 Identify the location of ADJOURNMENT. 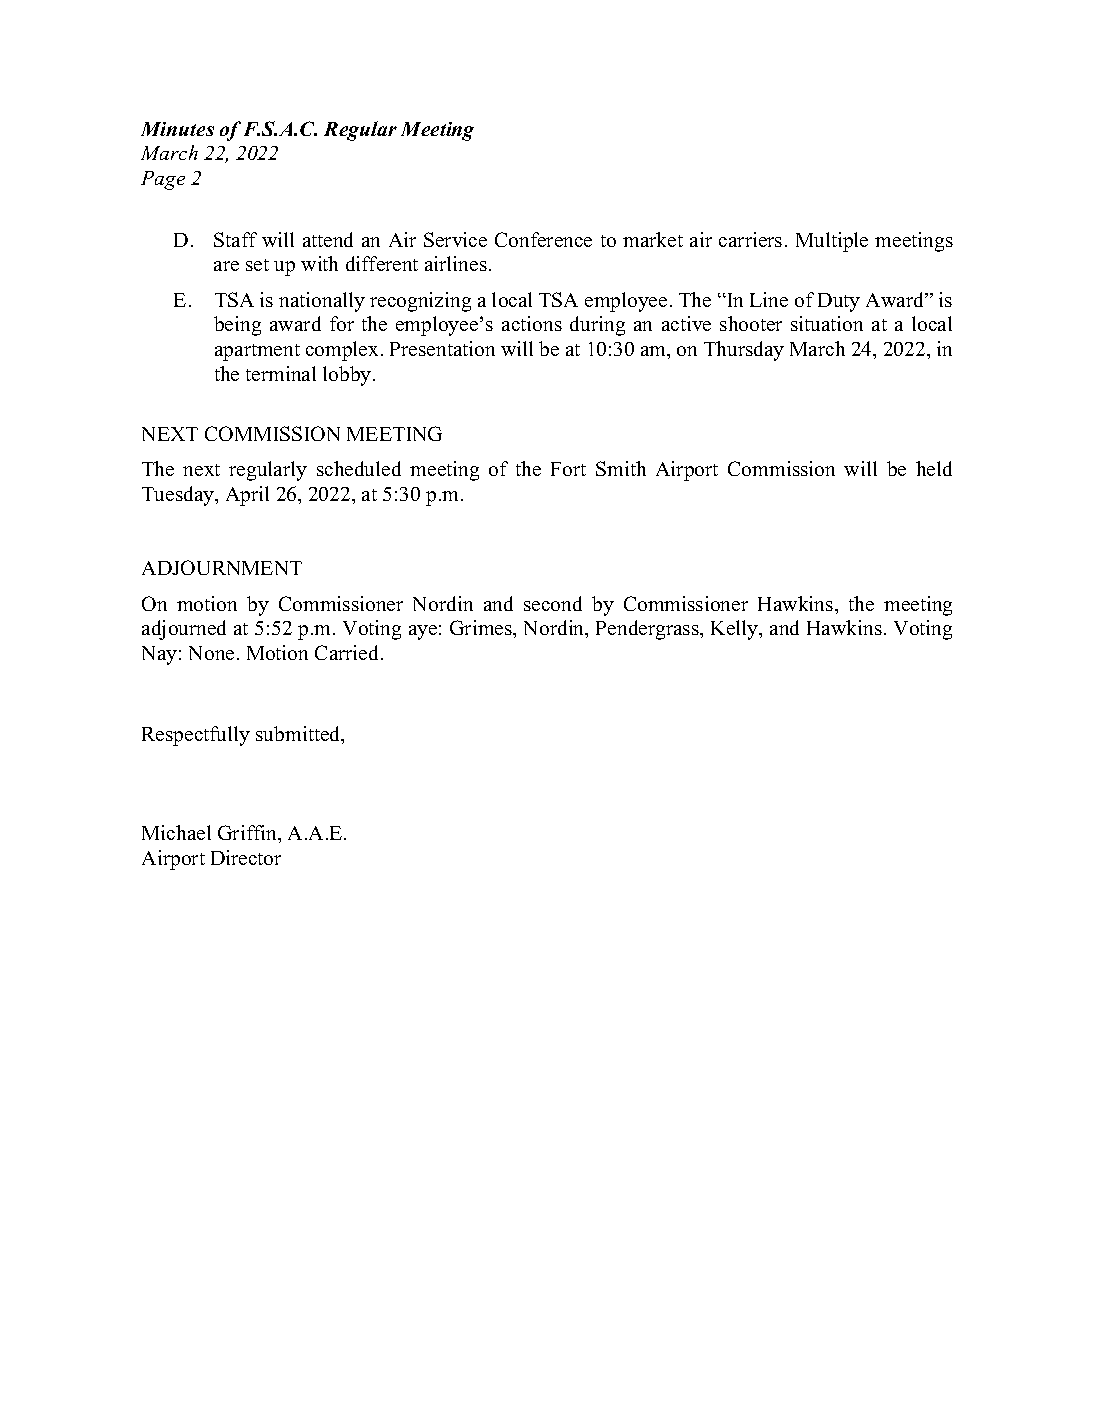
(222, 567).
